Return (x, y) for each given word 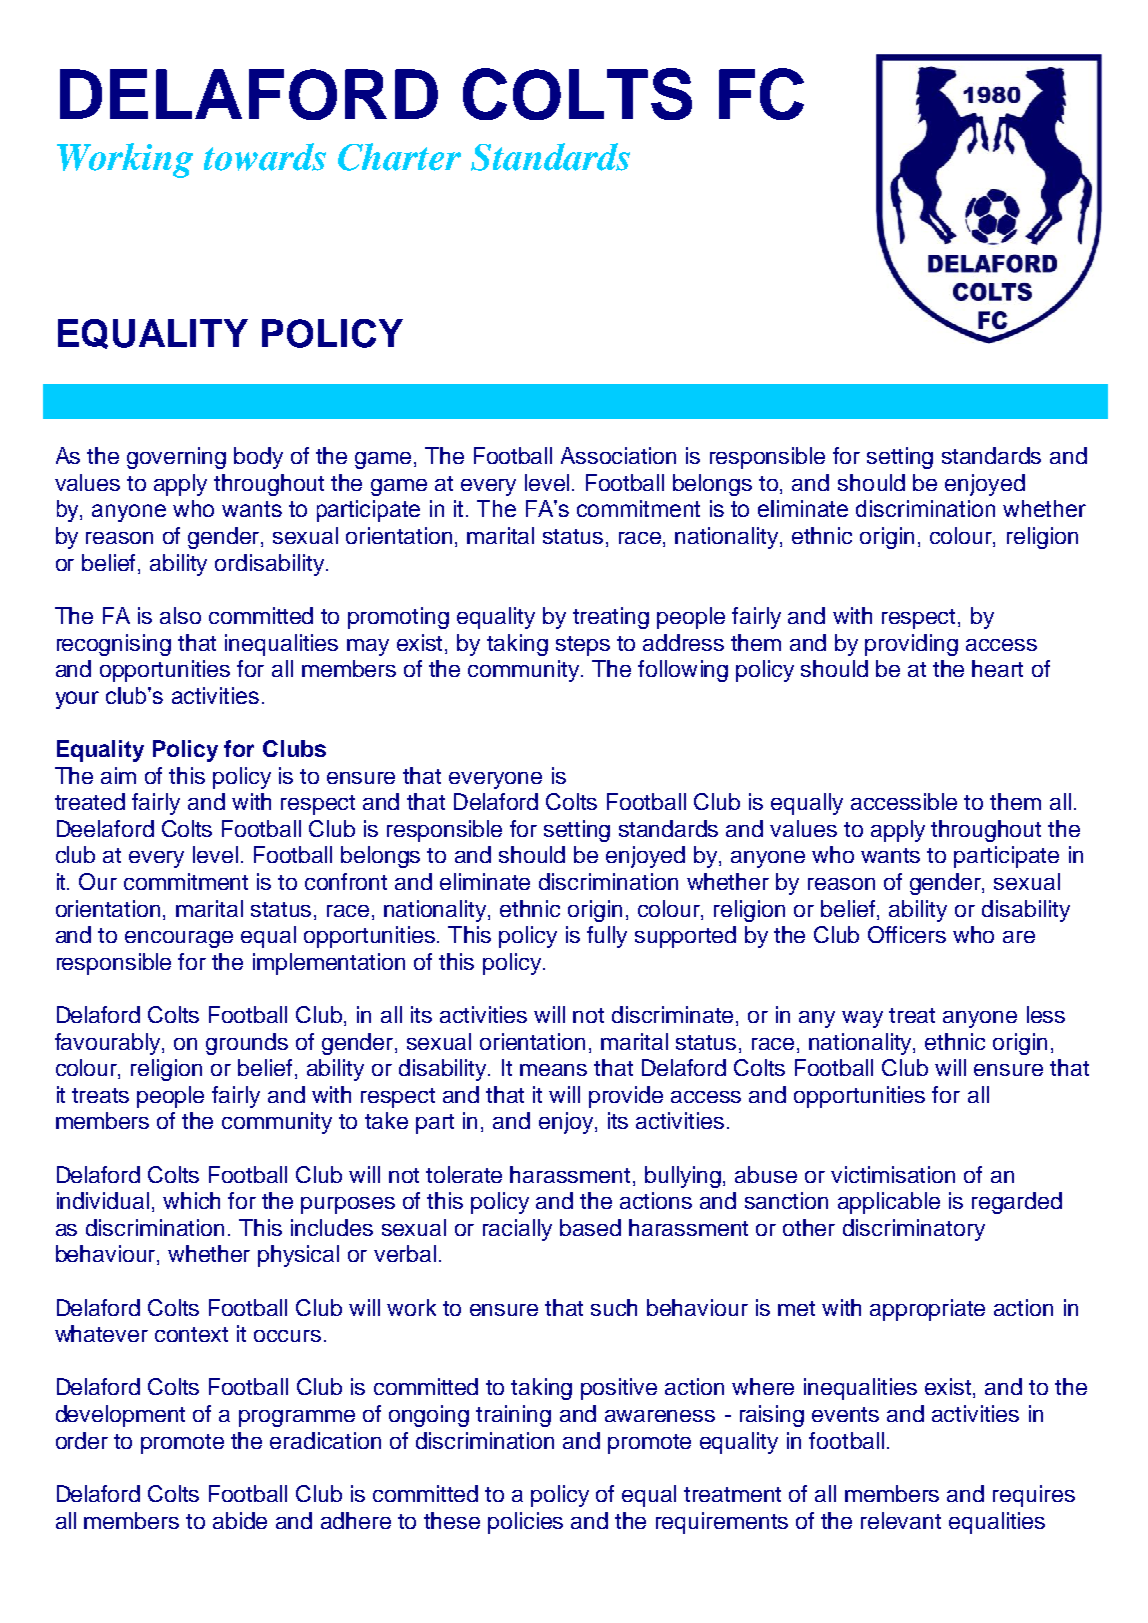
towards (265, 157)
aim (118, 775)
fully (607, 937)
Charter (399, 157)
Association (618, 455)
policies (525, 1523)
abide (240, 1520)
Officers (907, 934)
